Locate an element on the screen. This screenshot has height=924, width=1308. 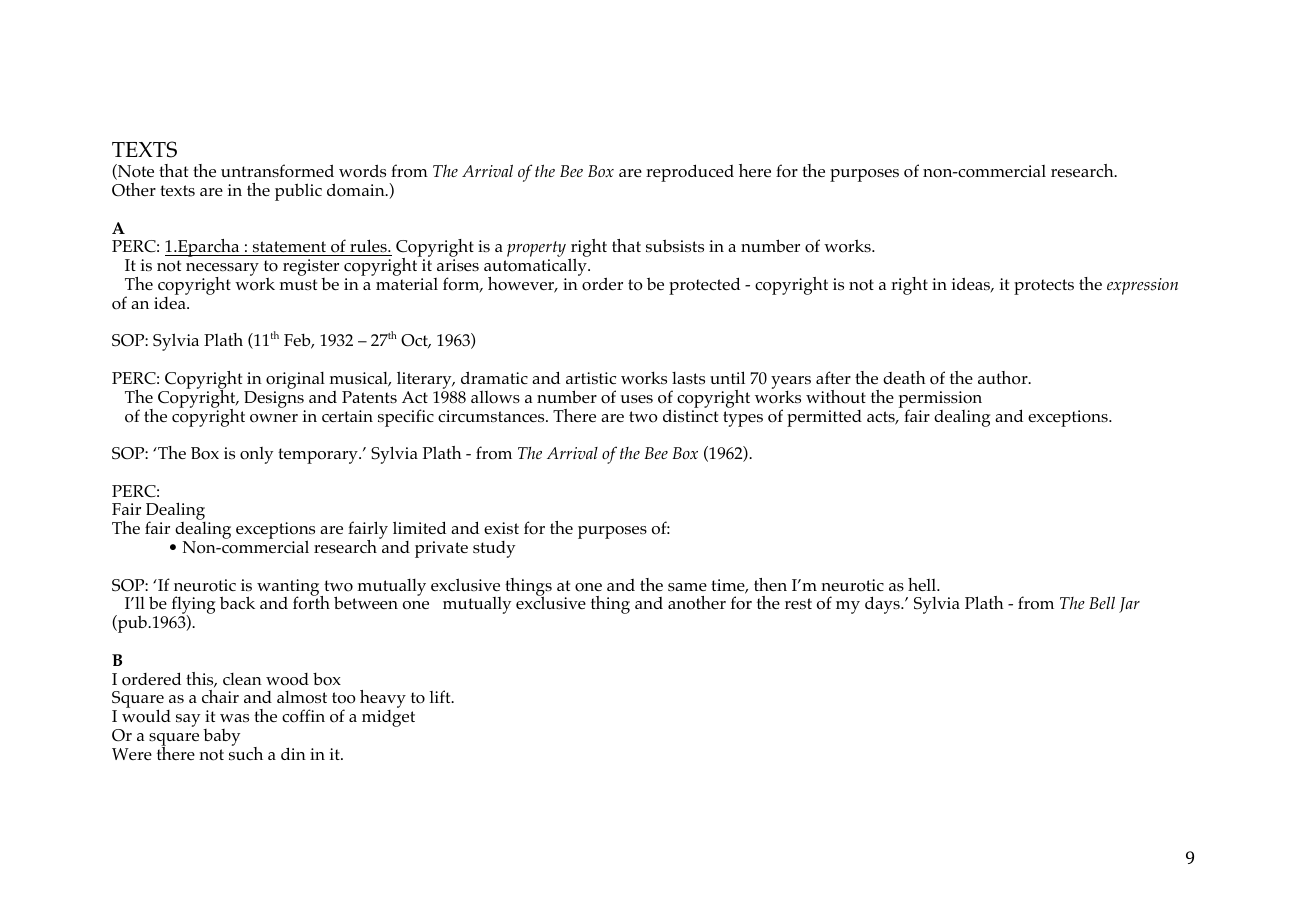
back is located at coordinates (237, 602).
